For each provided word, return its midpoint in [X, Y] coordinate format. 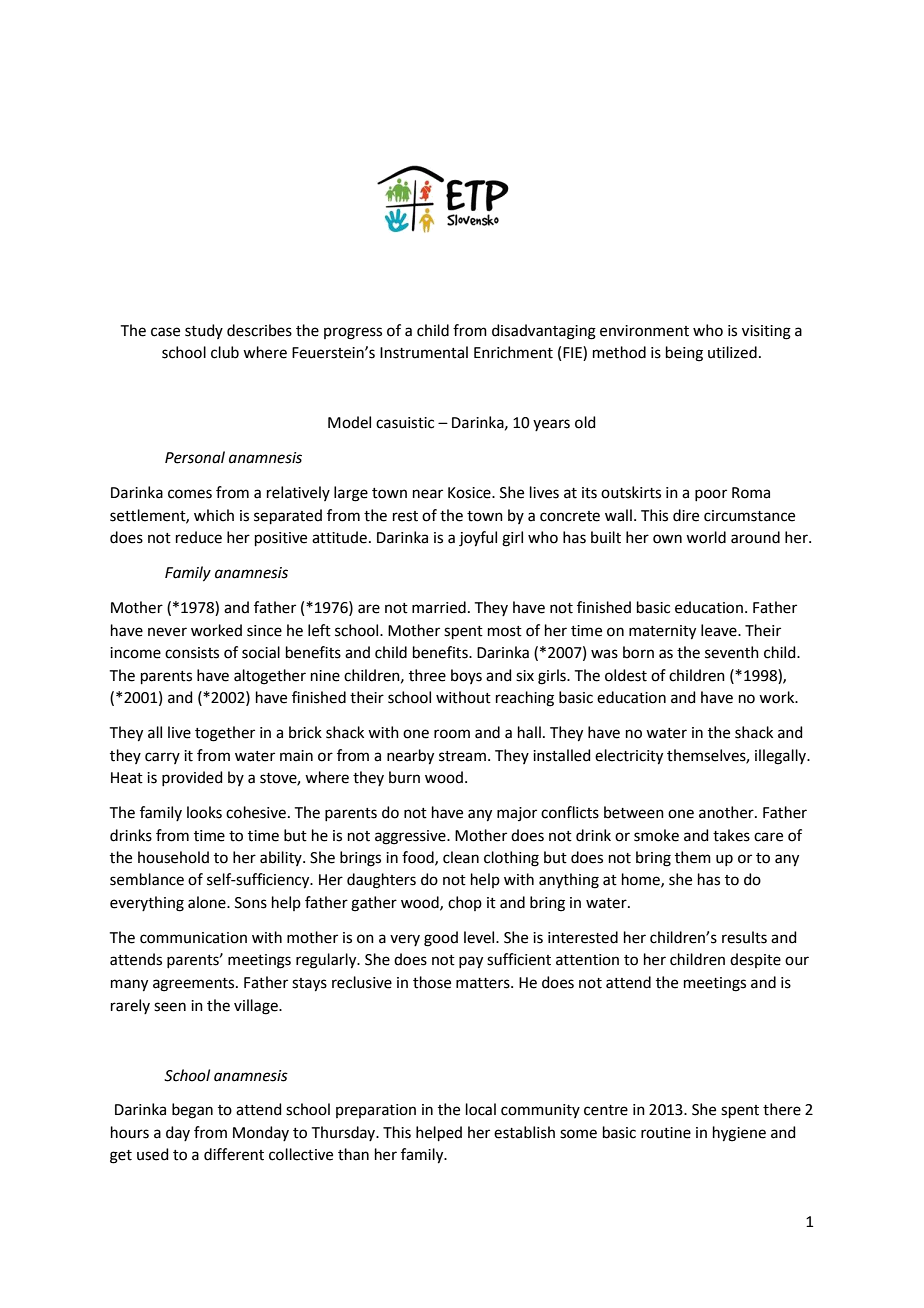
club [225, 352]
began [192, 1111]
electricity [629, 757]
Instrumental [424, 352]
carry [162, 758]
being [684, 354]
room [452, 734]
